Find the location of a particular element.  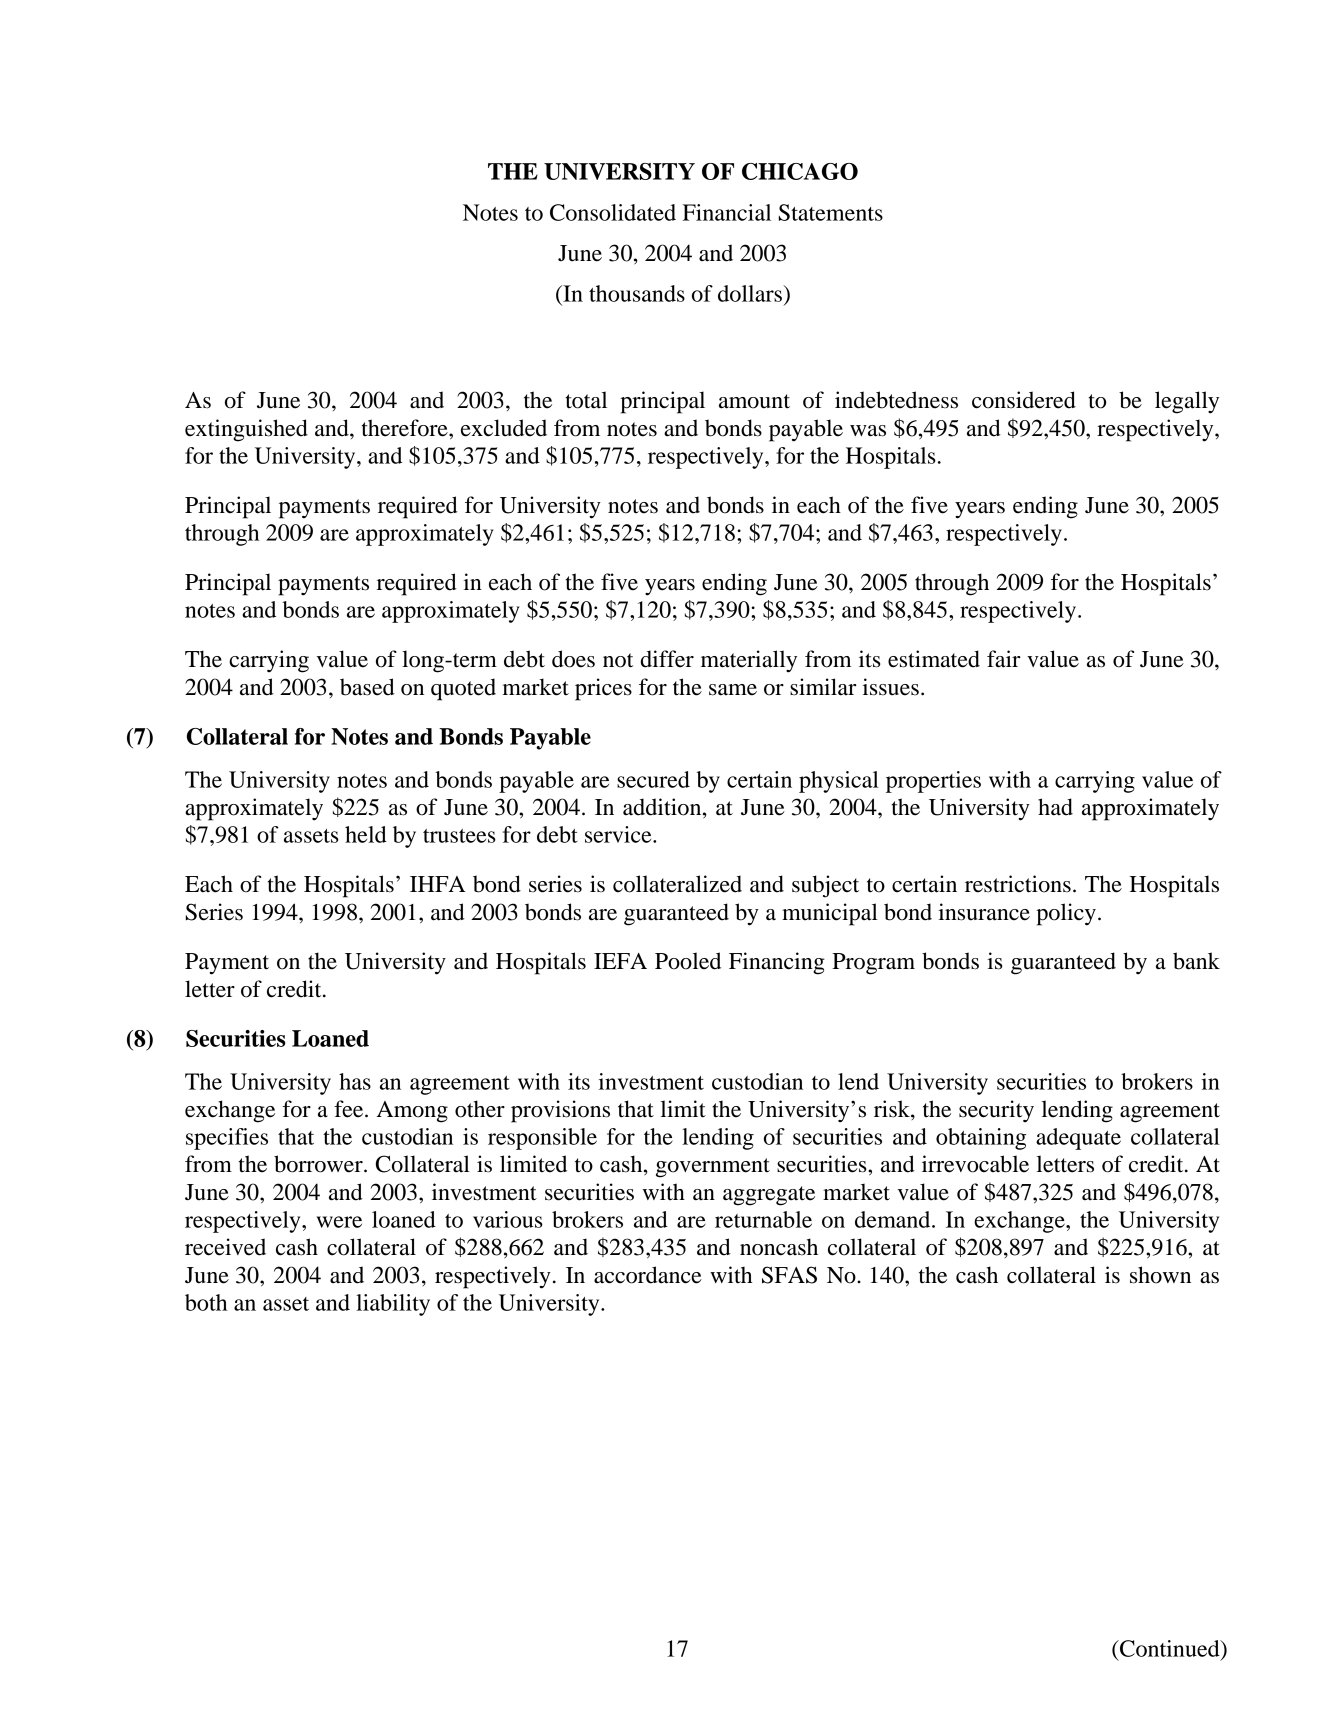

Statements is located at coordinates (831, 212).
